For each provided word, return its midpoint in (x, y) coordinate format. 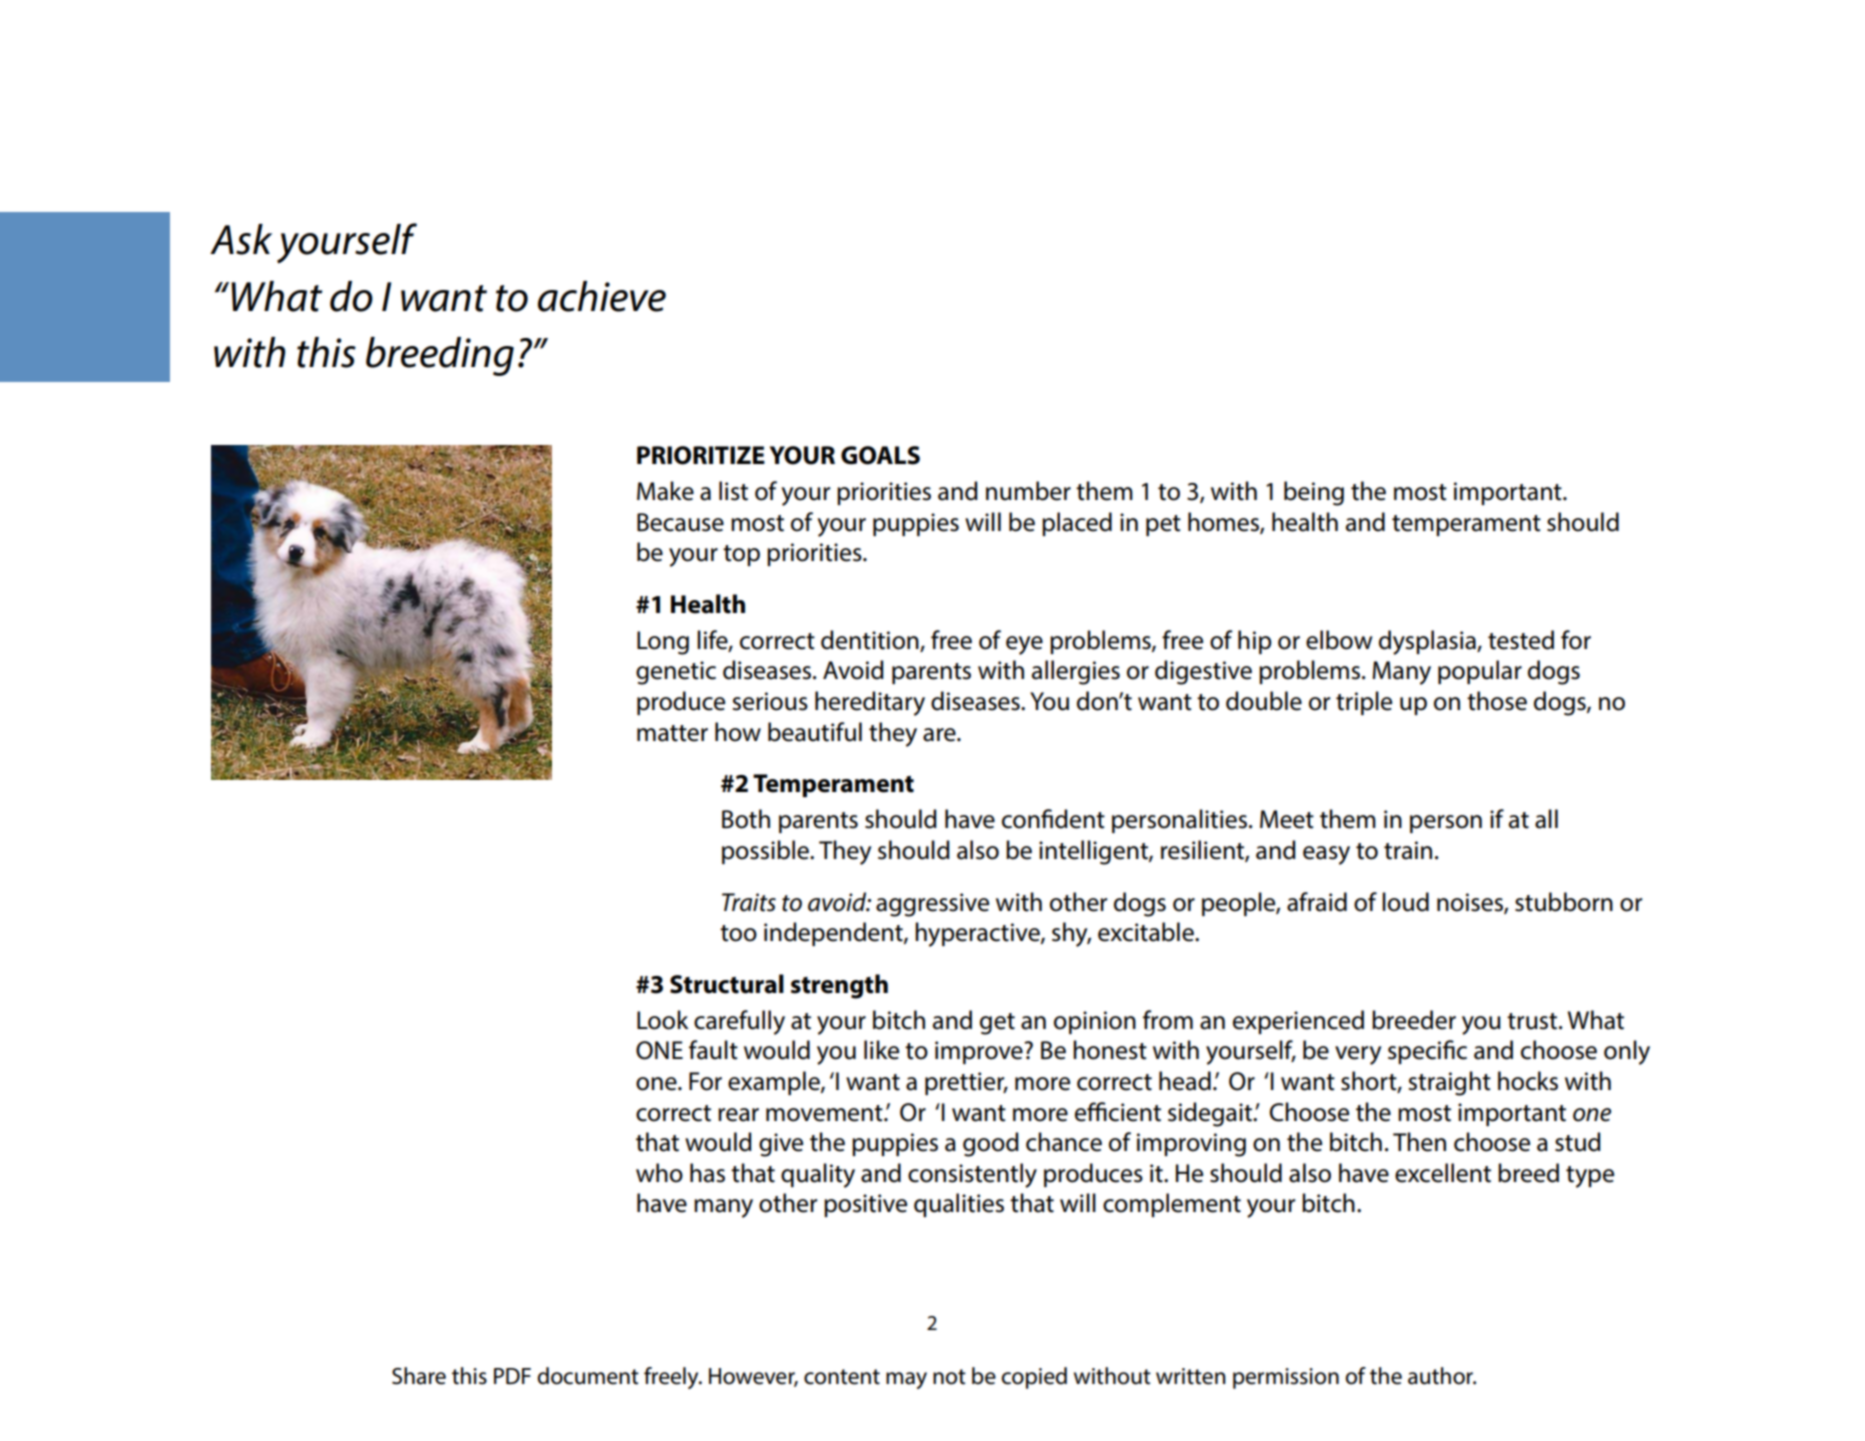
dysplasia (1428, 642)
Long (663, 643)
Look (663, 1020)
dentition (871, 641)
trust (1533, 1021)
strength (839, 986)
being (1314, 493)
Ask (241, 239)
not (949, 1377)
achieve (602, 296)
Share (419, 1376)
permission (1286, 1378)
